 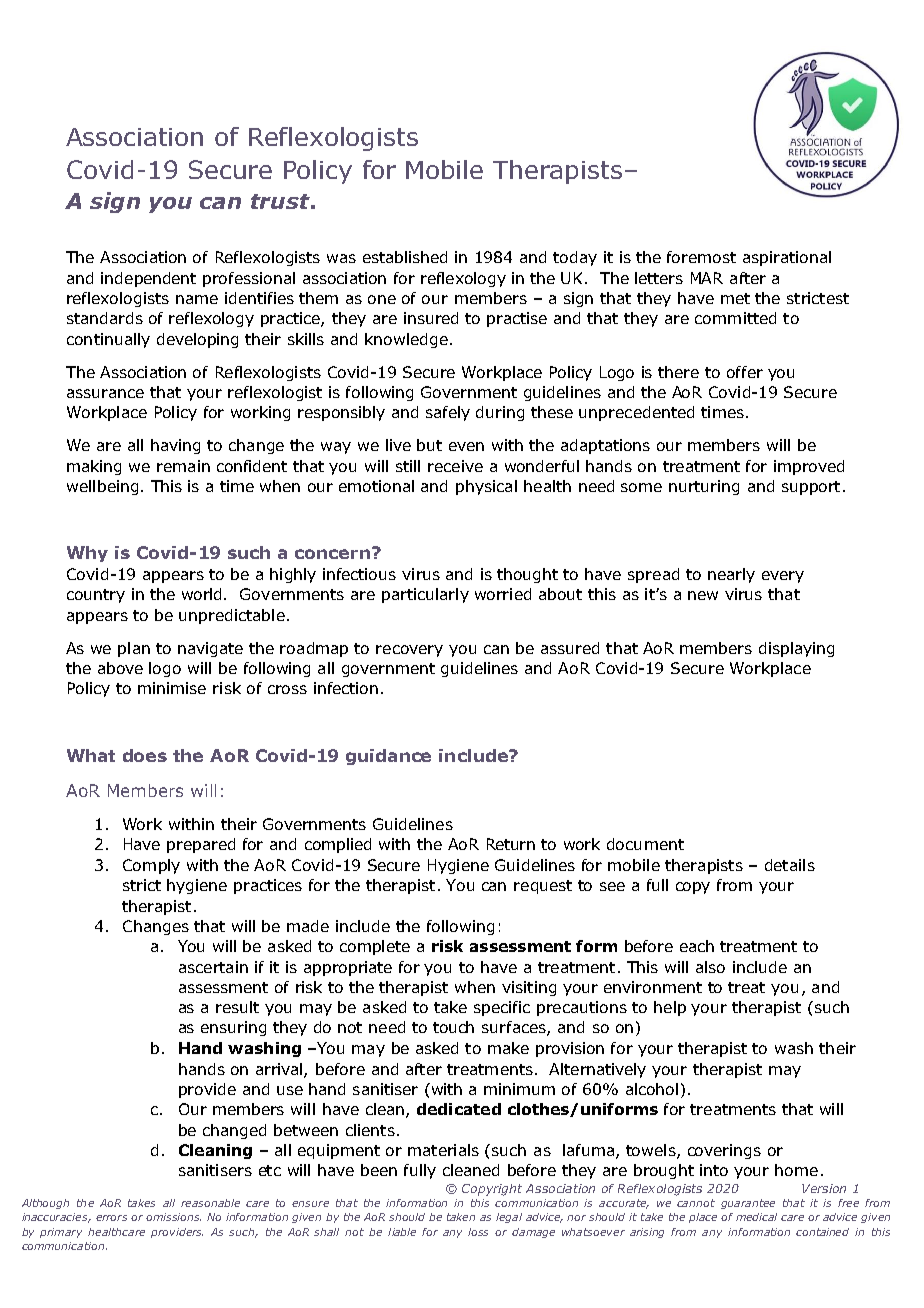 What do you see at coordinates (145, 755) in the screenshot?
I see `does` at bounding box center [145, 755].
